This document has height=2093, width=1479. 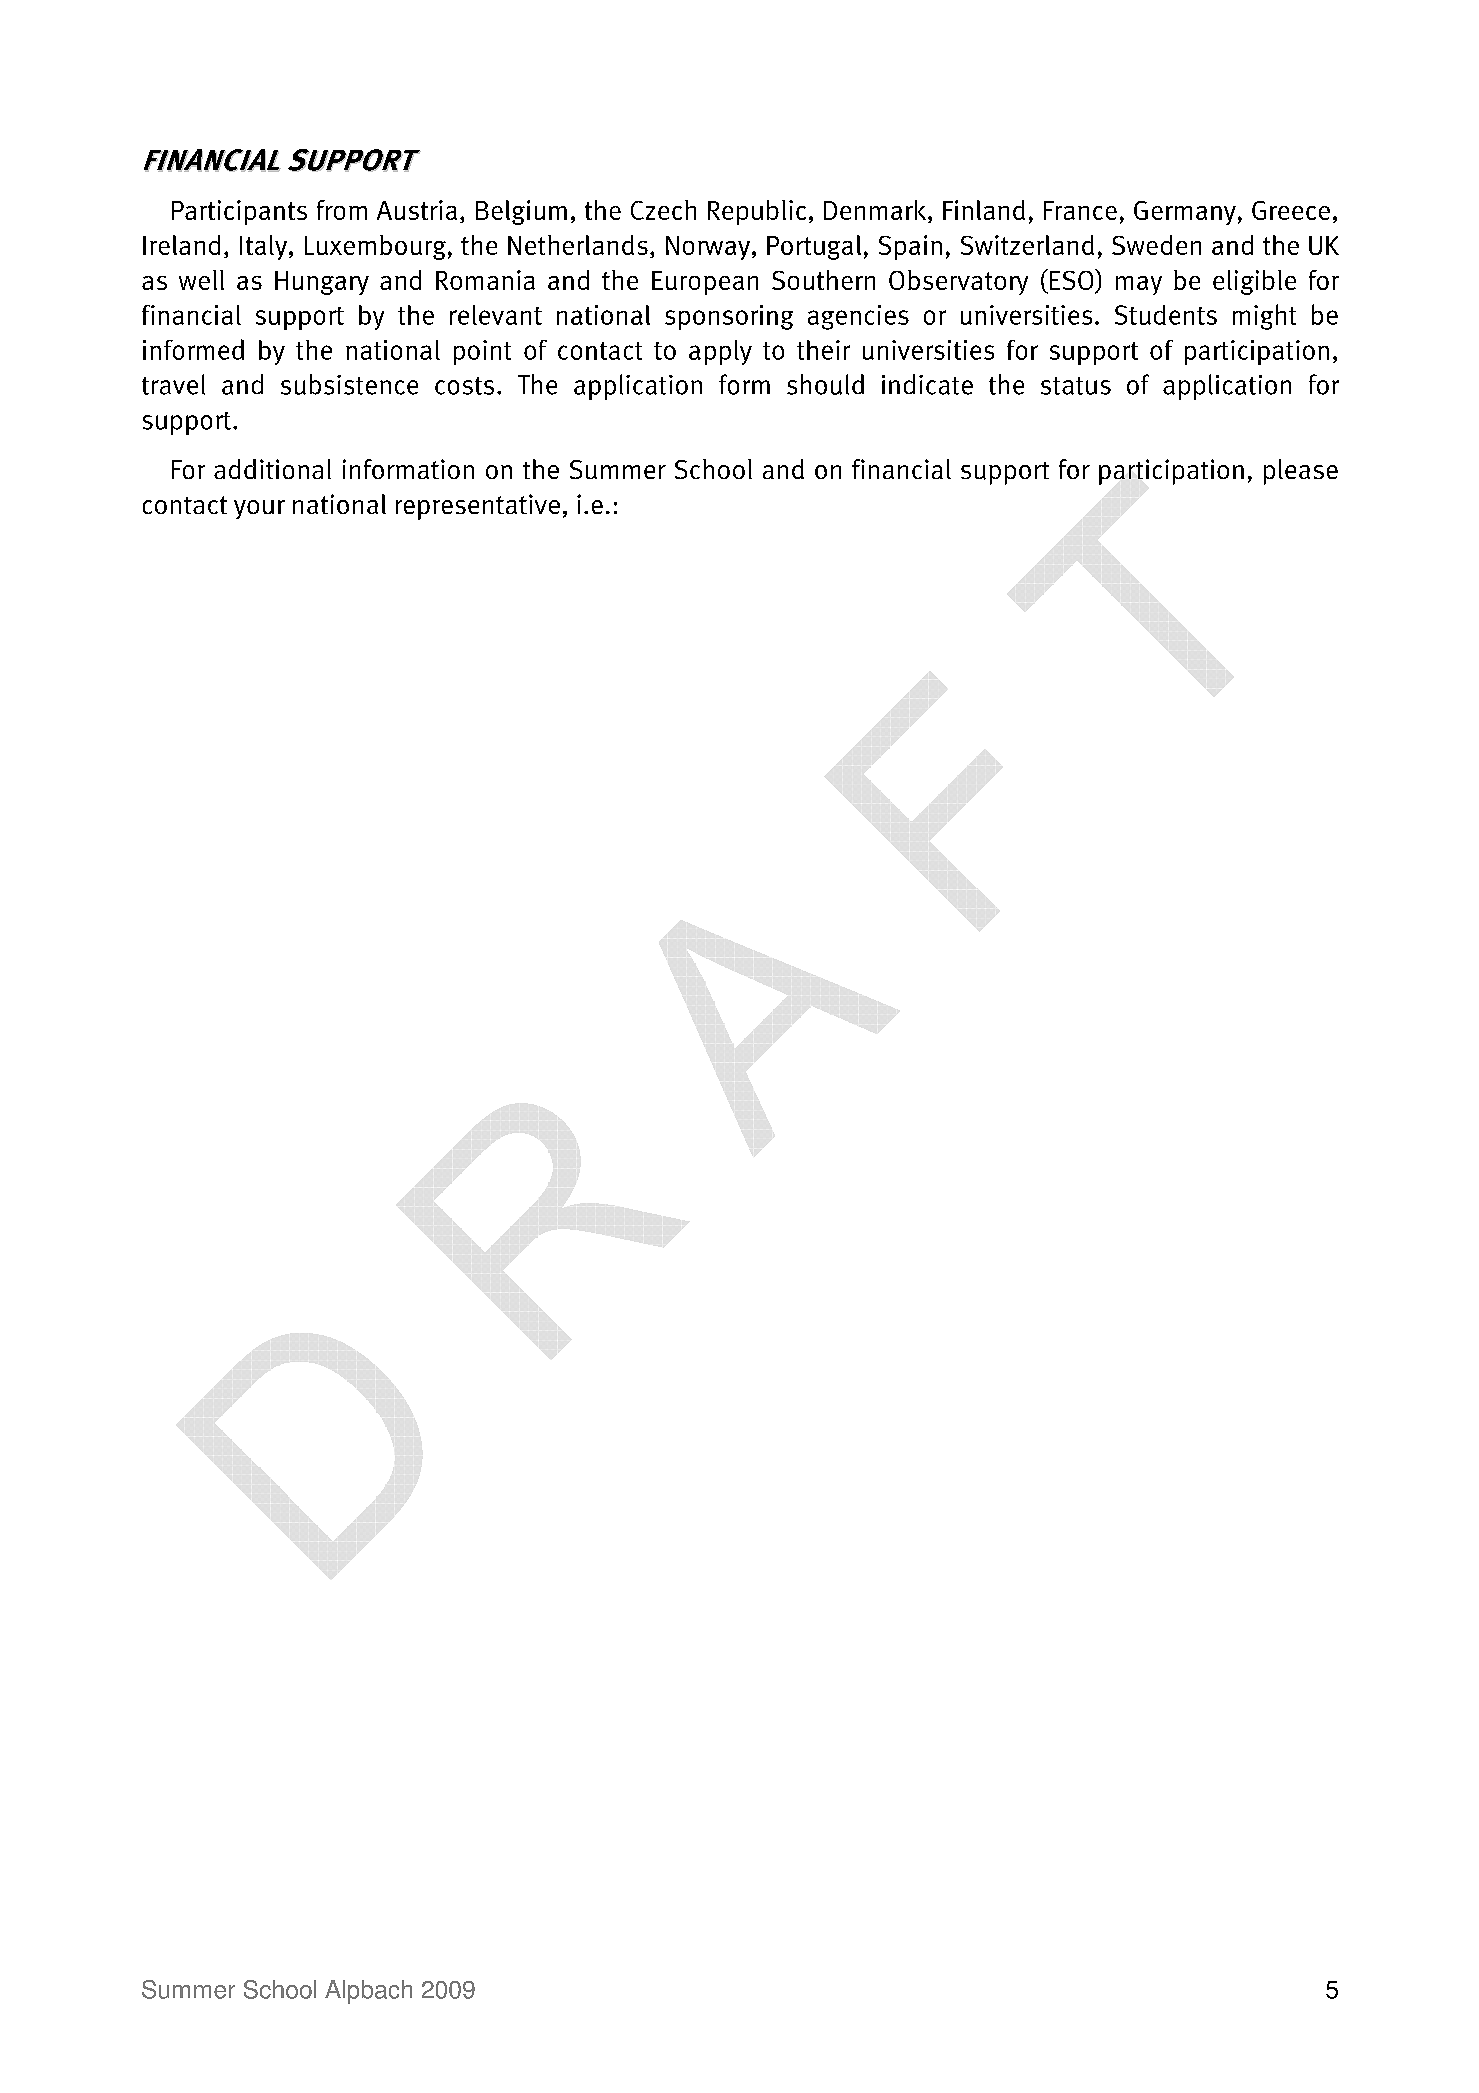 I want to click on should, so click(x=825, y=384).
